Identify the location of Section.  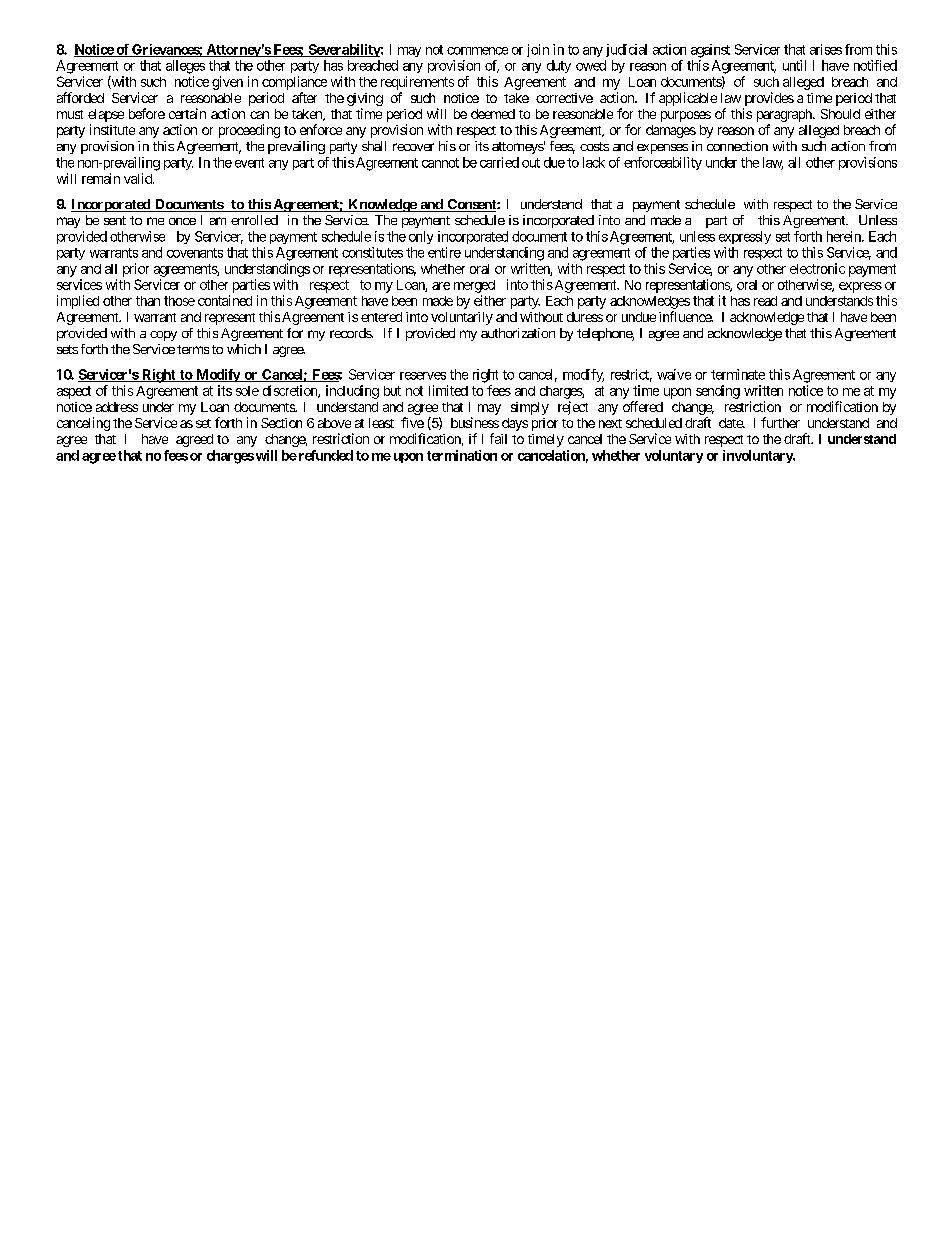
(281, 423).
